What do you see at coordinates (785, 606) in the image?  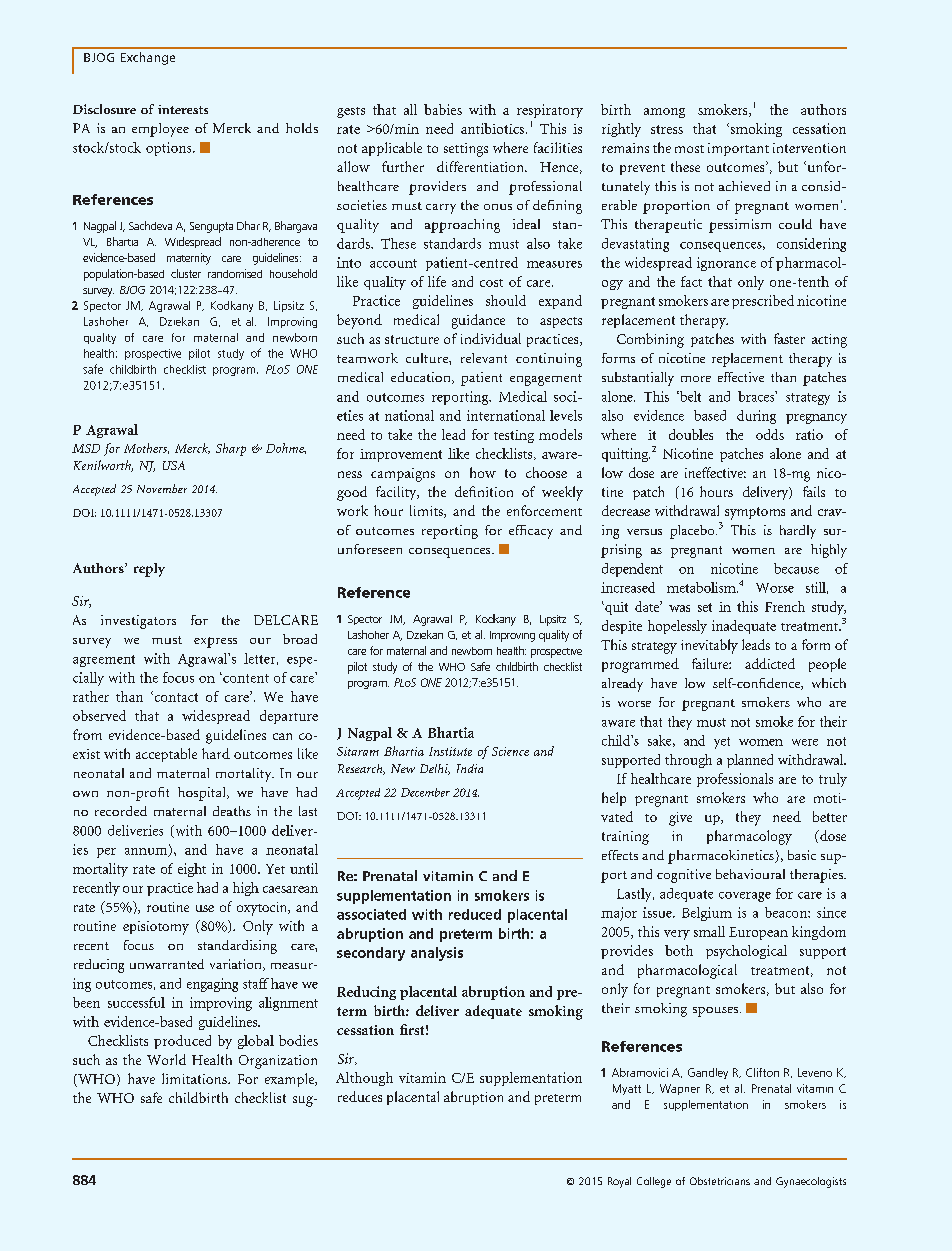 I see `French` at bounding box center [785, 606].
